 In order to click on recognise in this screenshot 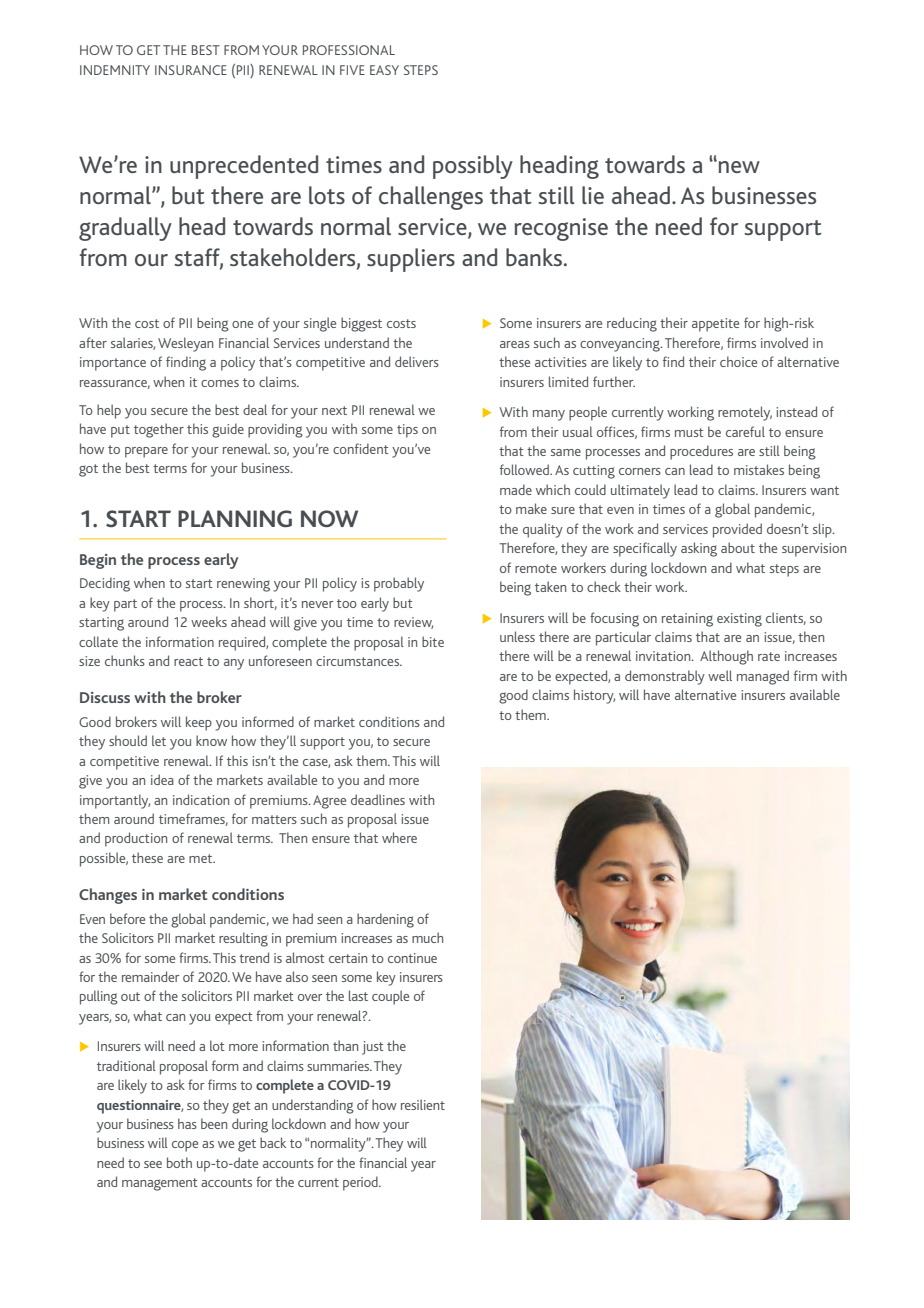, I will do `click(561, 229)`.
